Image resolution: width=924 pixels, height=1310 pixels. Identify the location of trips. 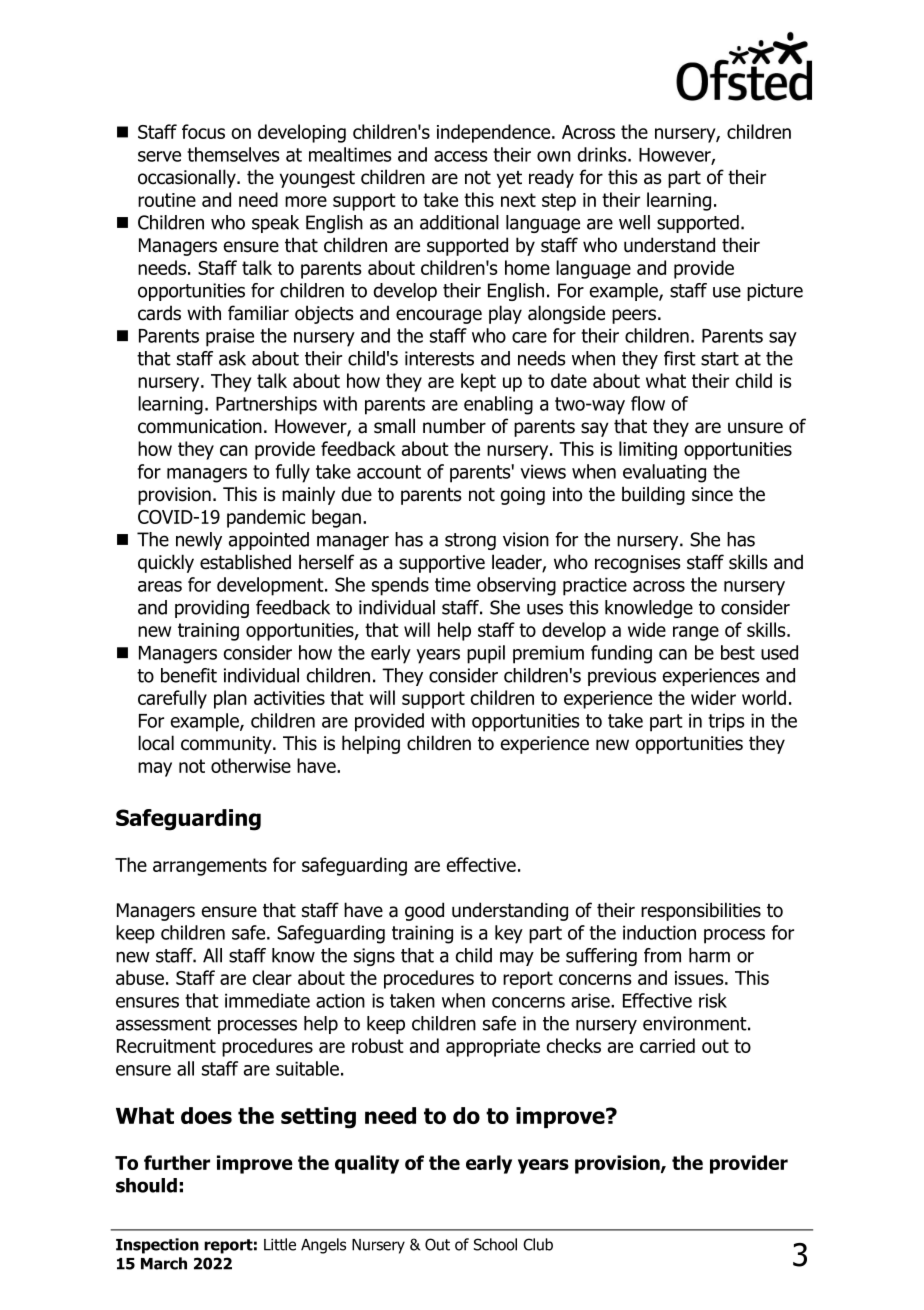
(726, 722).
